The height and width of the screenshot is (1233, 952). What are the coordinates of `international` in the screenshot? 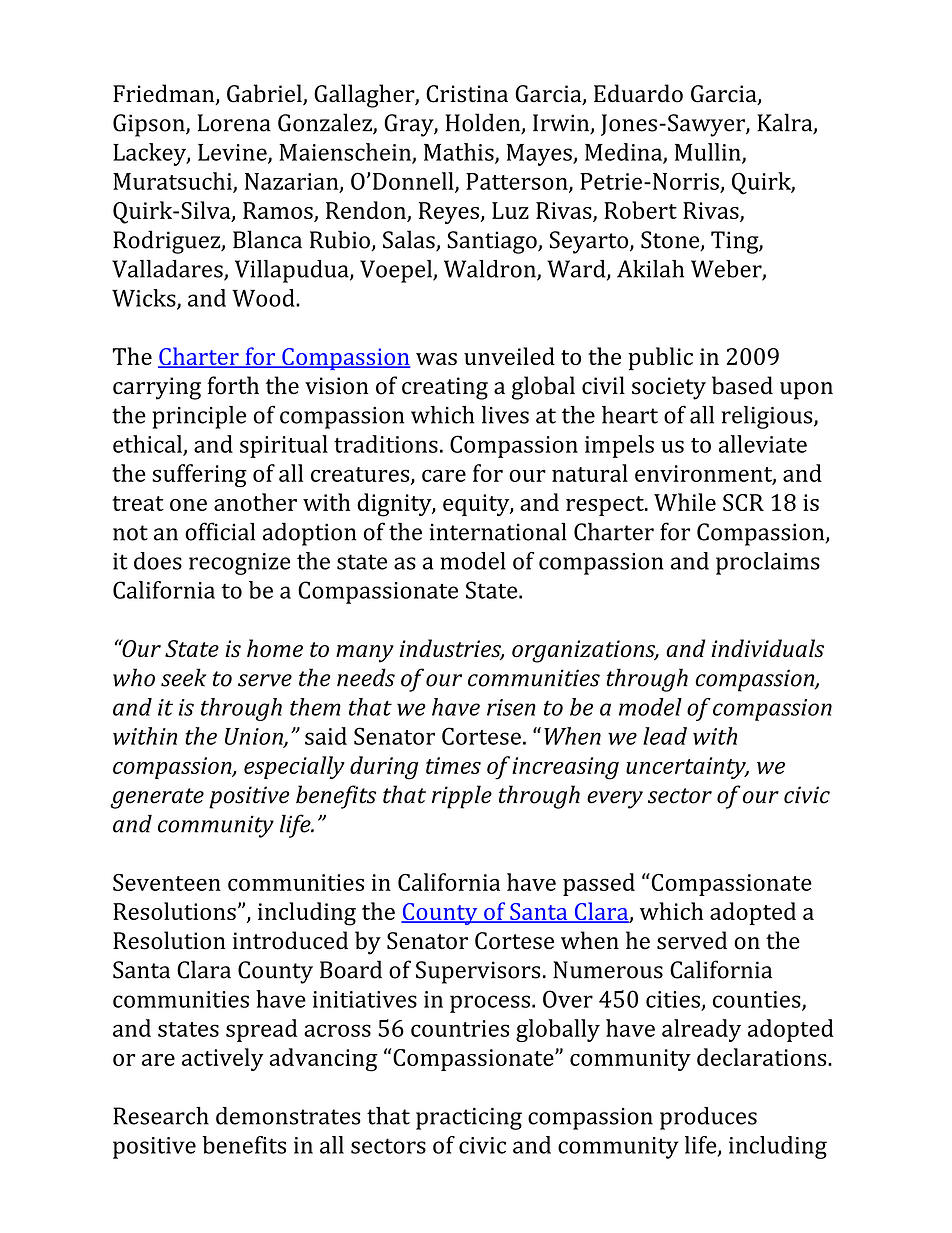 It's located at (498, 531).
